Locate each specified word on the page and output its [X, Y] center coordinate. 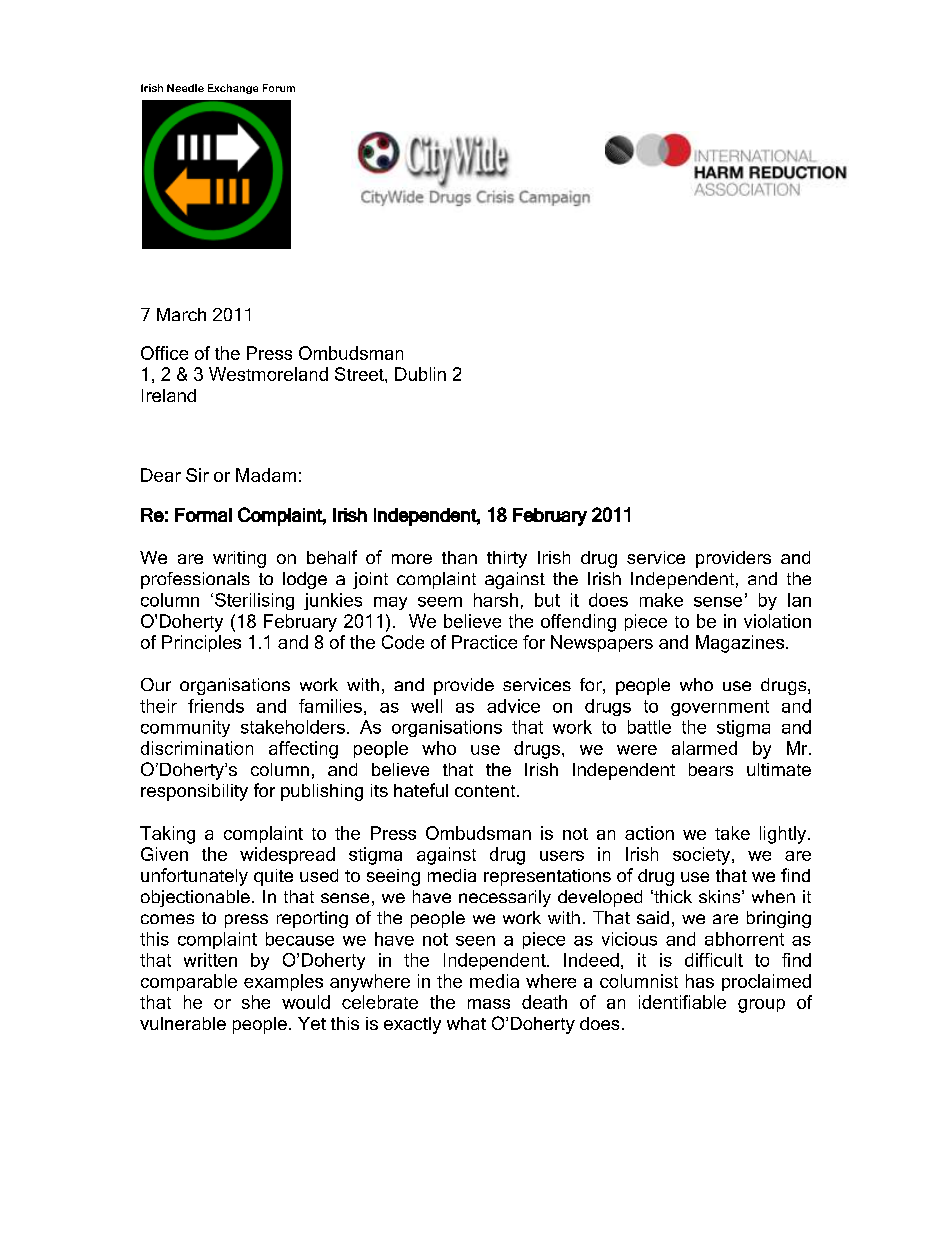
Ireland [169, 395]
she [256, 1002]
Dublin [420, 374]
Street [360, 374]
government [720, 708]
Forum [279, 88]
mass [489, 1004]
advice [513, 706]
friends [216, 706]
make [661, 600]
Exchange [233, 89]
